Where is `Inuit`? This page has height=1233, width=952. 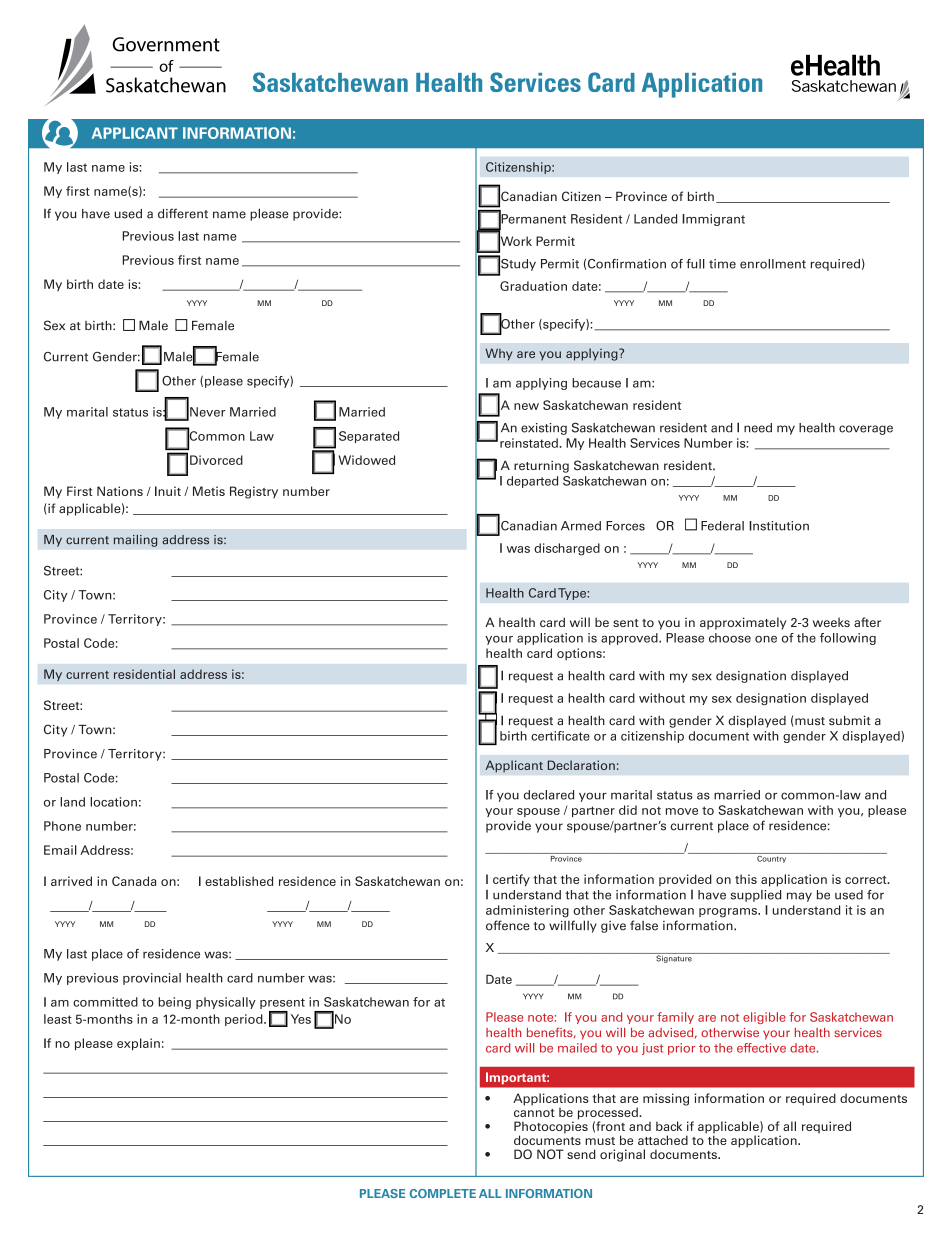
Inuit is located at coordinates (168, 491).
